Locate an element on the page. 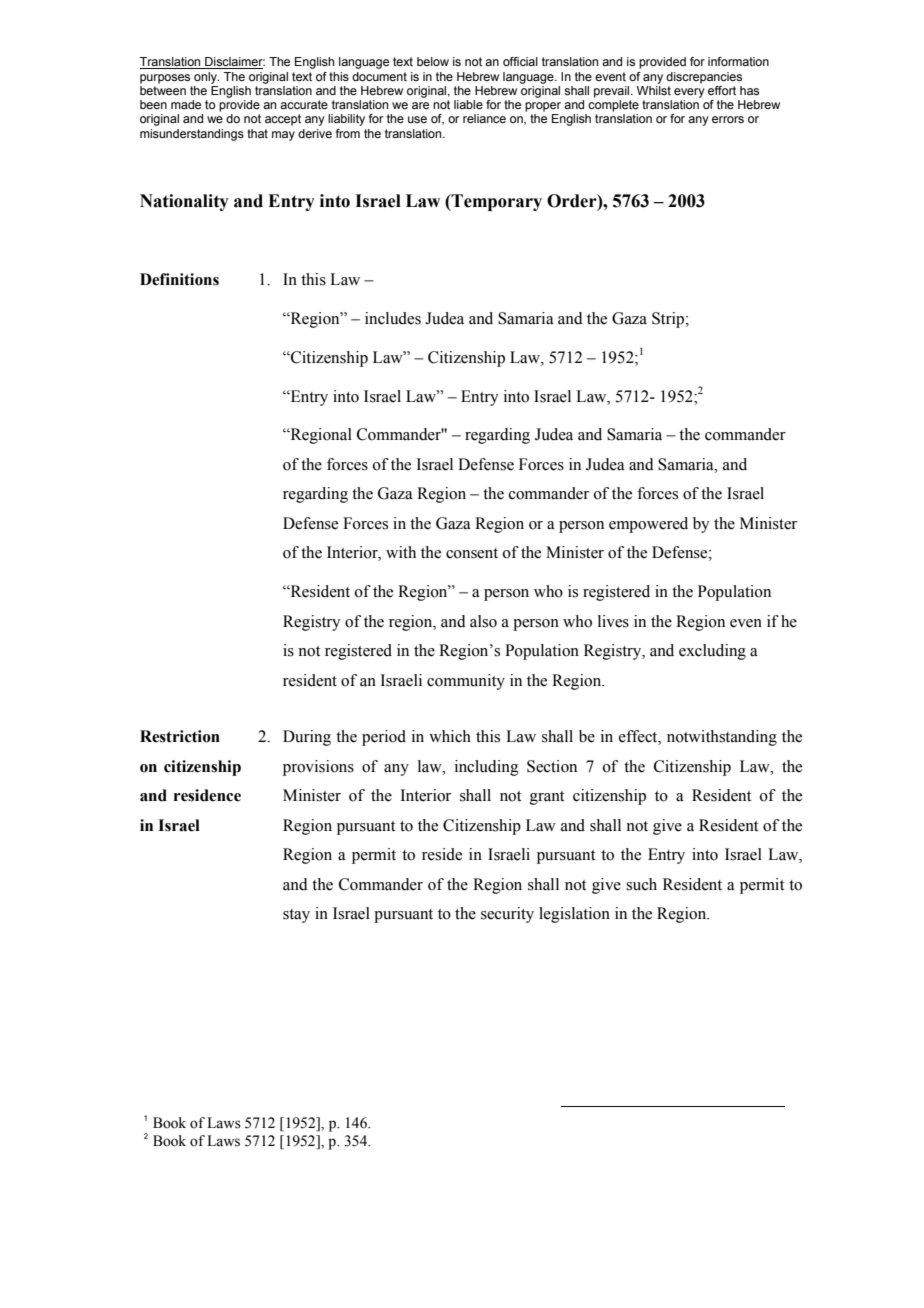 The width and height of the document is (924, 1308). empowered is located at coordinates (648, 525).
